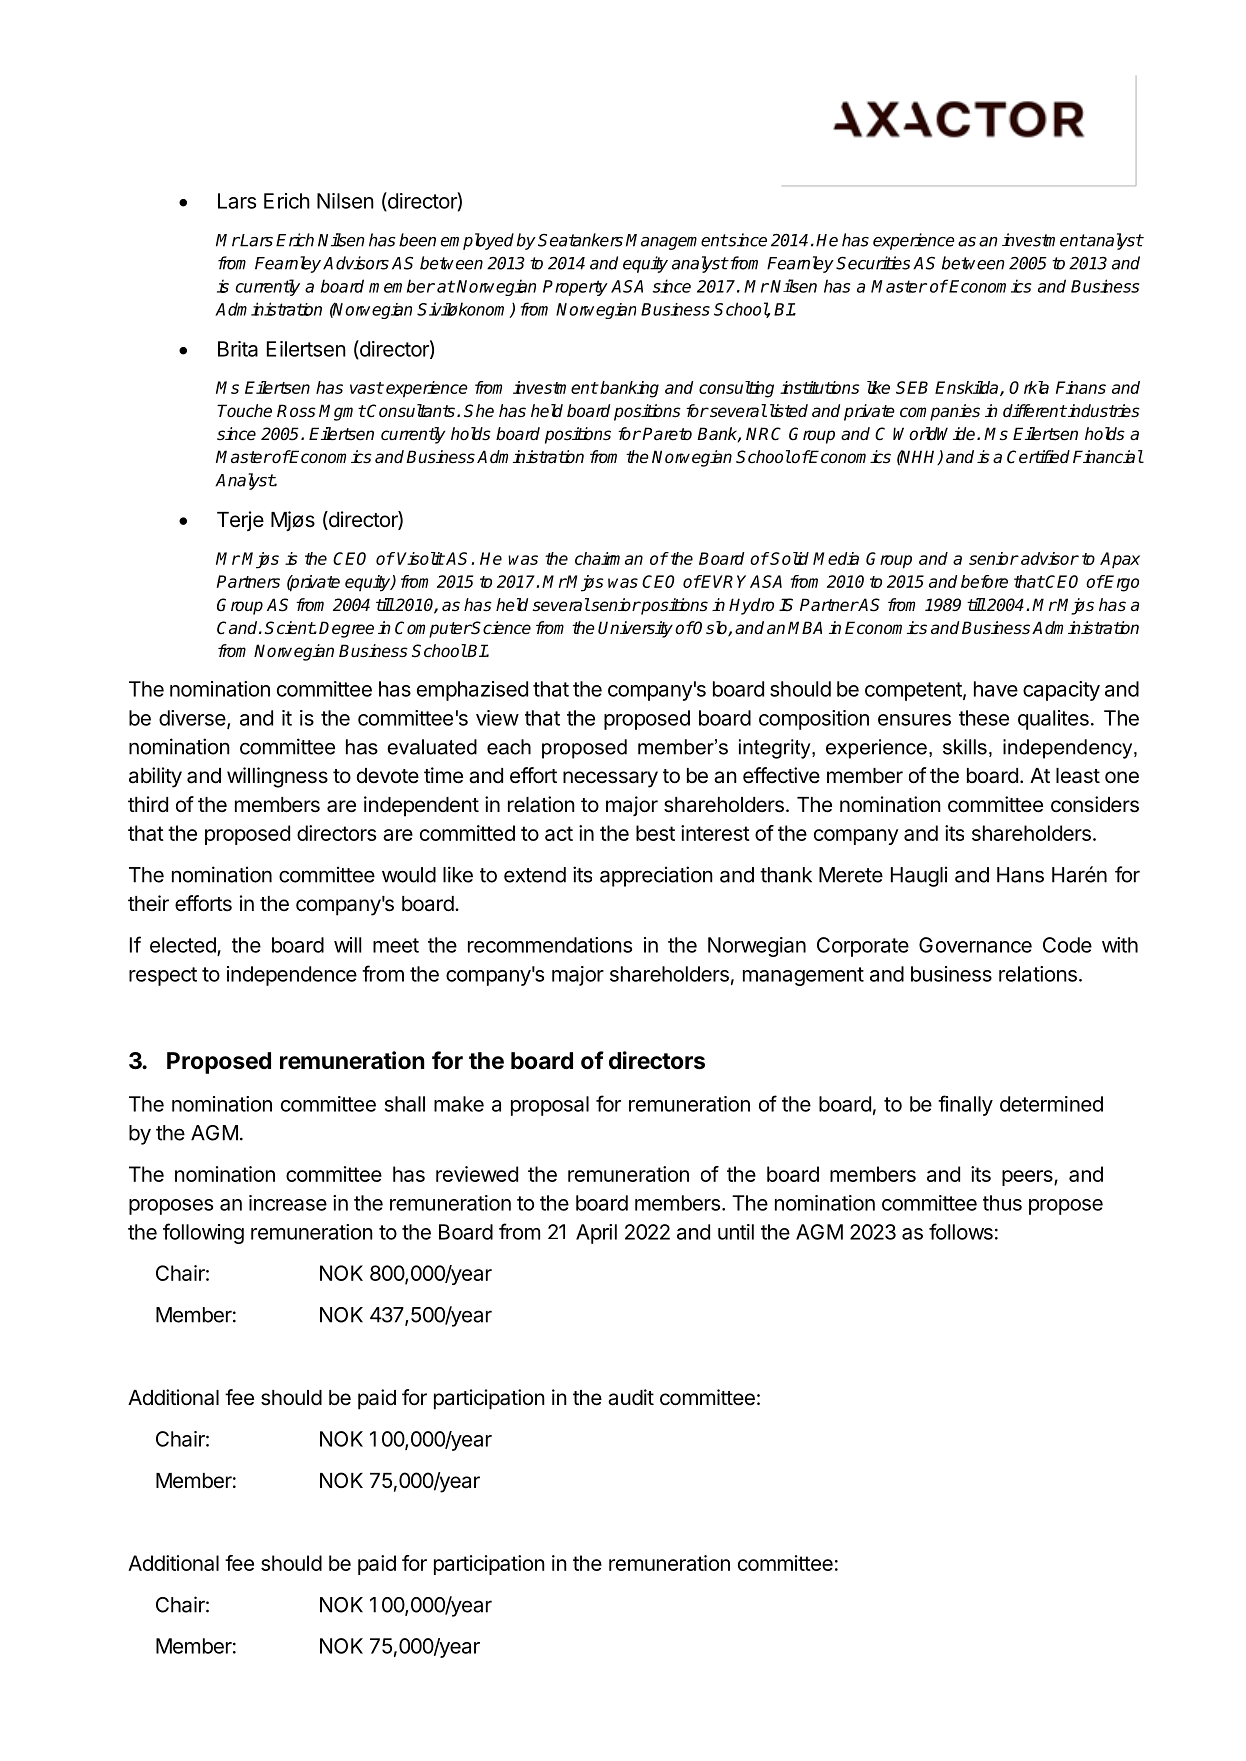 This document has height=1761, width=1246. I want to click on audit, so click(631, 1397).
